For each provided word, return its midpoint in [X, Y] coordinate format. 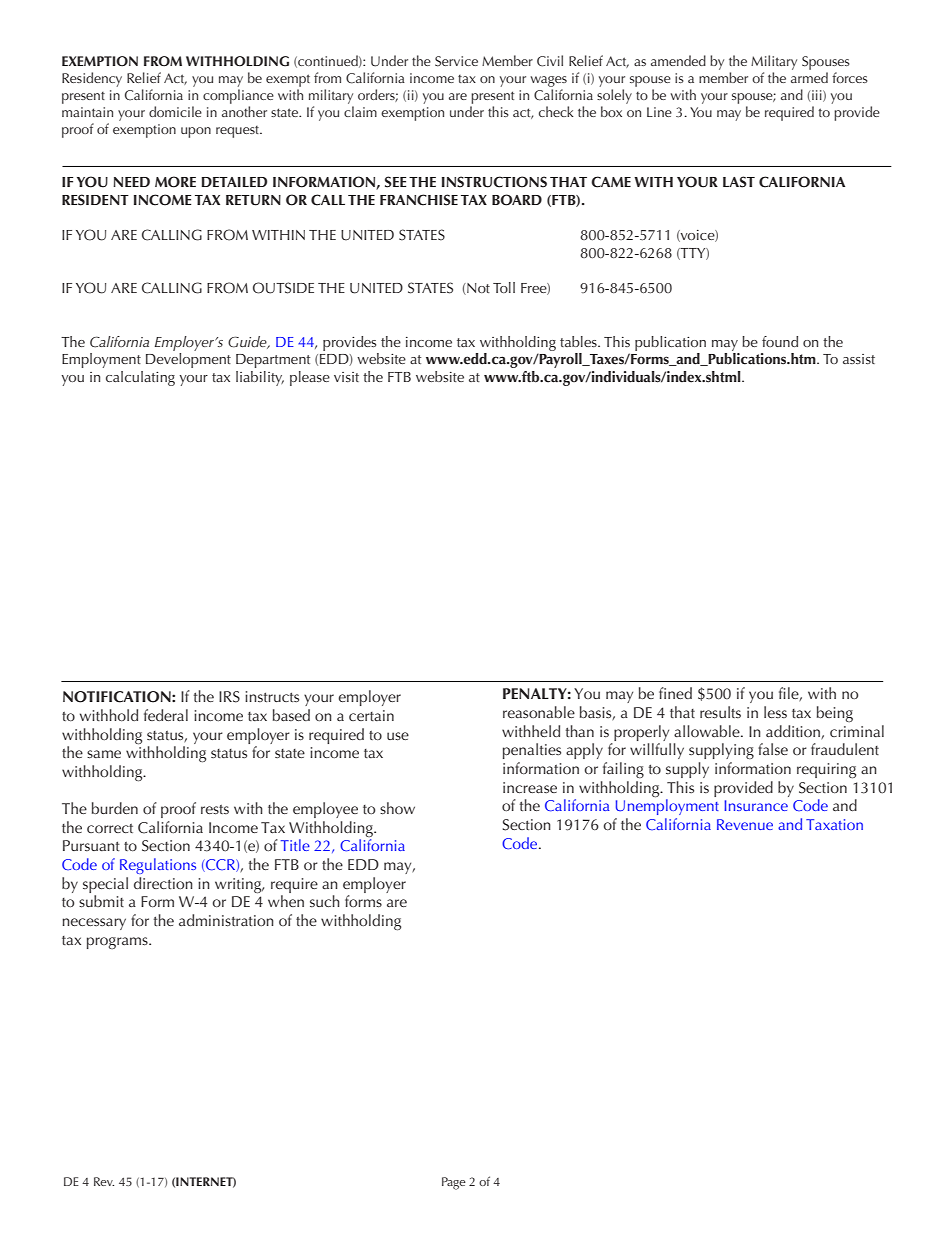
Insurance [756, 805]
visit [346, 377]
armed [809, 77]
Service [456, 61]
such [325, 901]
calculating [140, 378]
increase [530, 788]
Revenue [745, 824]
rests [215, 810]
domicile [175, 111]
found [780, 341]
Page [454, 1183]
